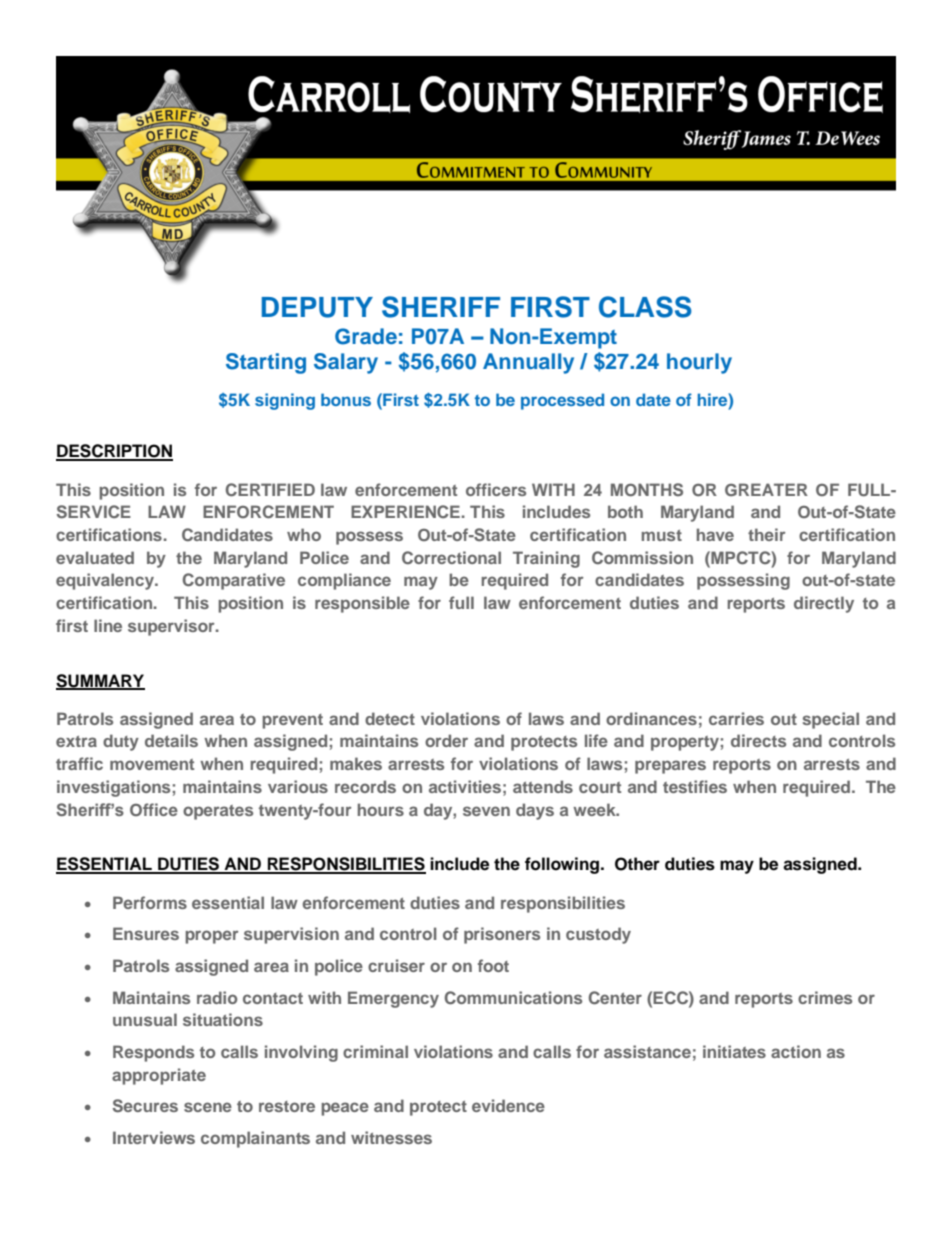  What do you see at coordinates (637, 864) in the page?
I see `Other` at bounding box center [637, 864].
